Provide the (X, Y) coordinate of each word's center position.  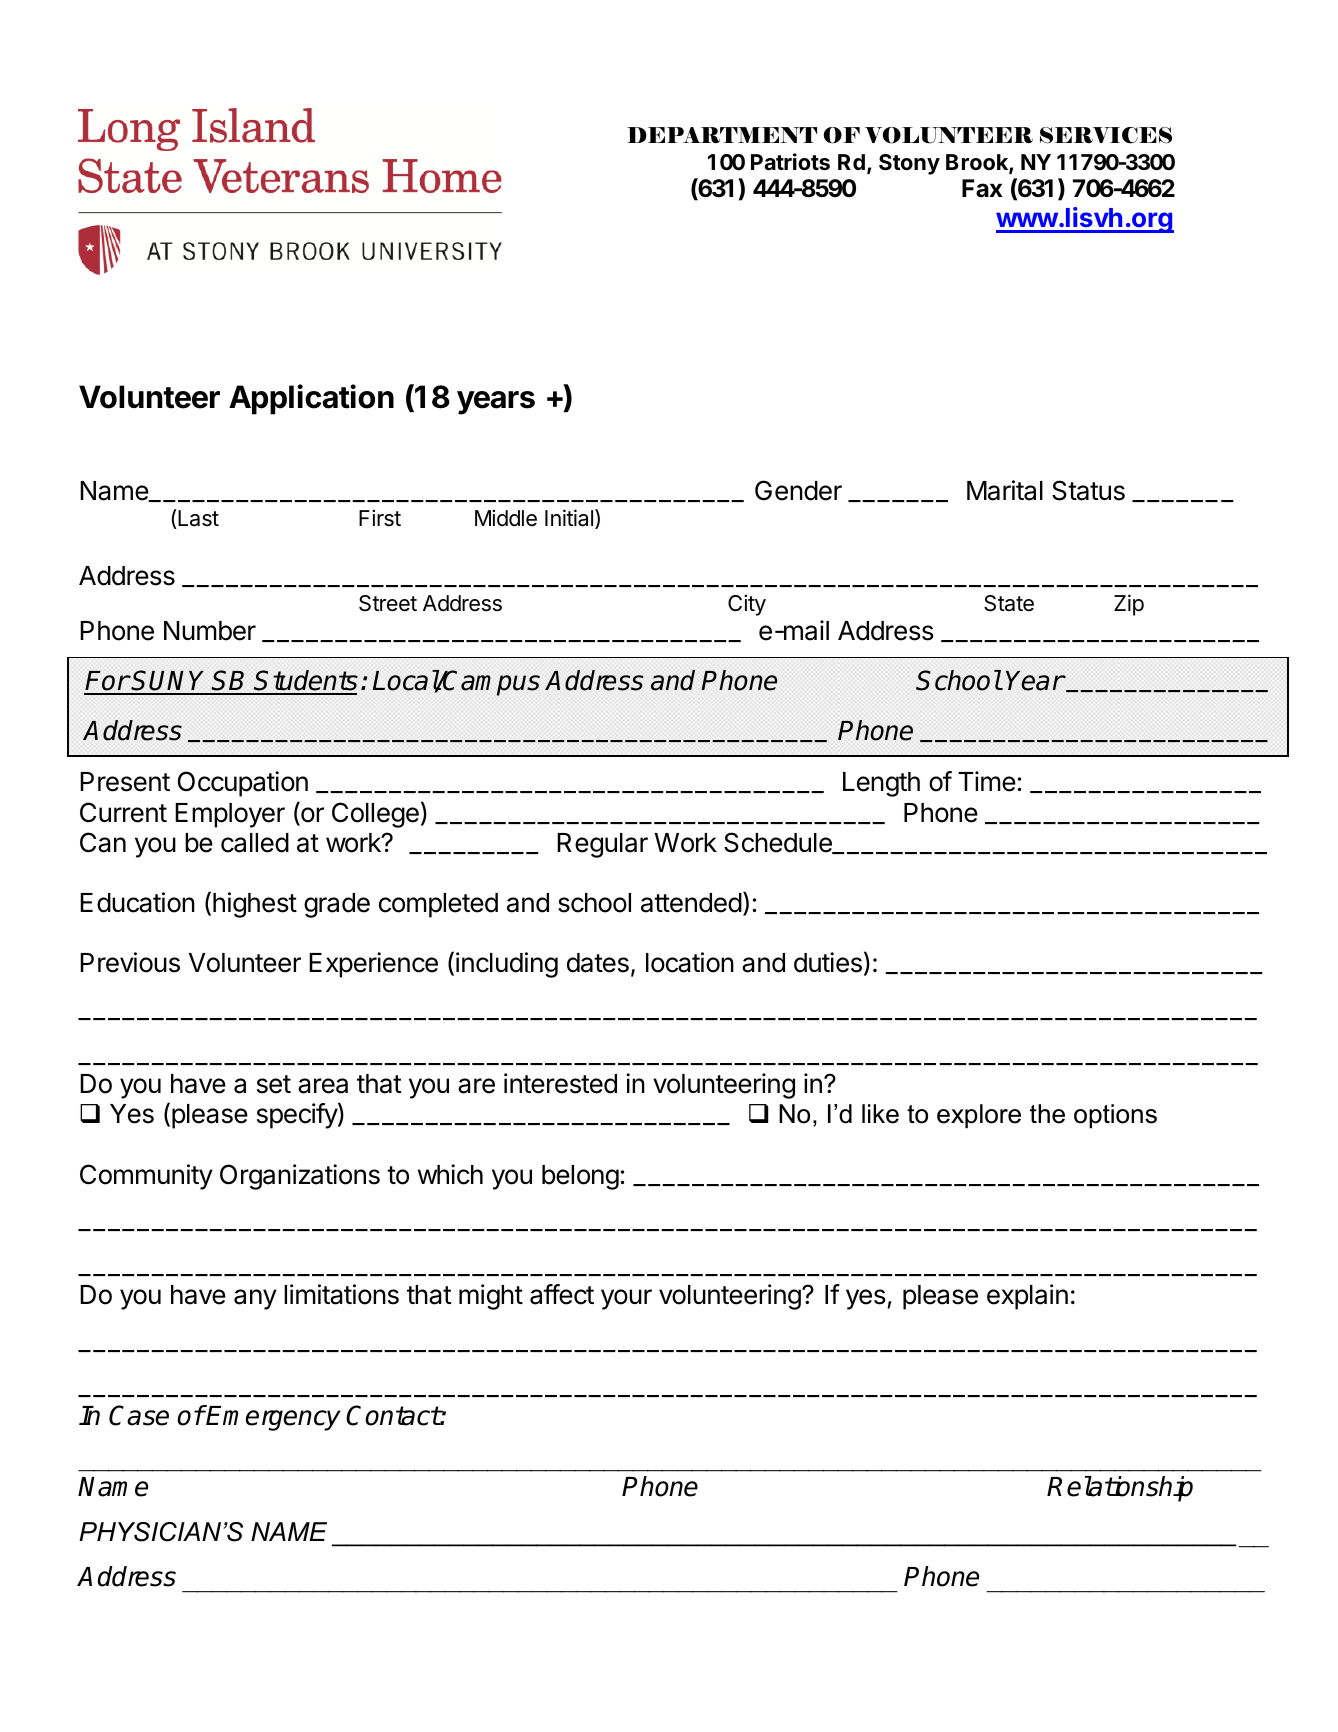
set (274, 1084)
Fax (982, 188)
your (626, 1299)
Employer (230, 815)
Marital (1005, 490)
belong (580, 1177)
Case (139, 1415)
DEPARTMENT (722, 135)
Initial (570, 519)
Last (197, 519)
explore (979, 1116)
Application (311, 399)
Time (987, 781)
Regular (602, 845)
